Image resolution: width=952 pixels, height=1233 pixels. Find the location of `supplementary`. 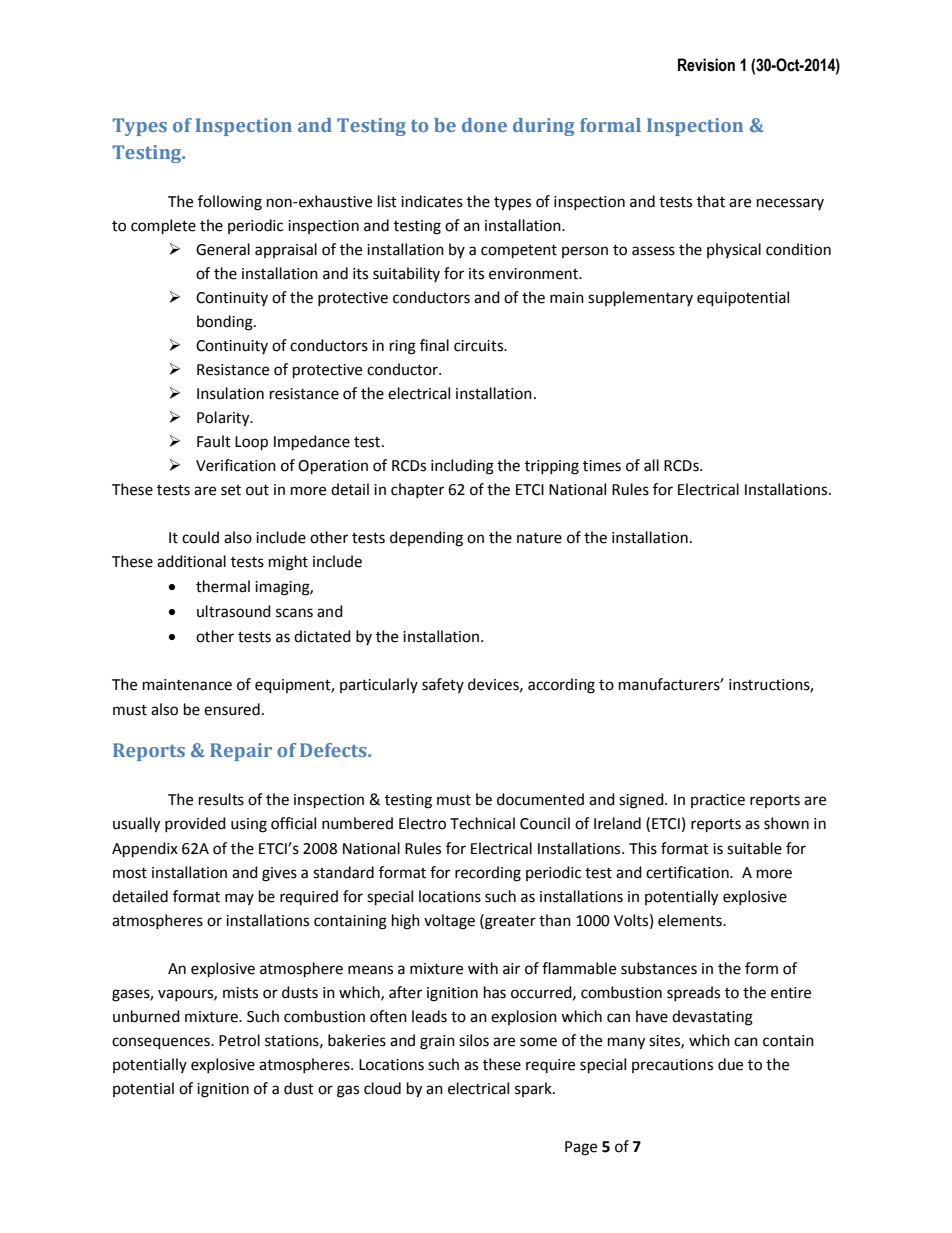

supplementary is located at coordinates (640, 299).
